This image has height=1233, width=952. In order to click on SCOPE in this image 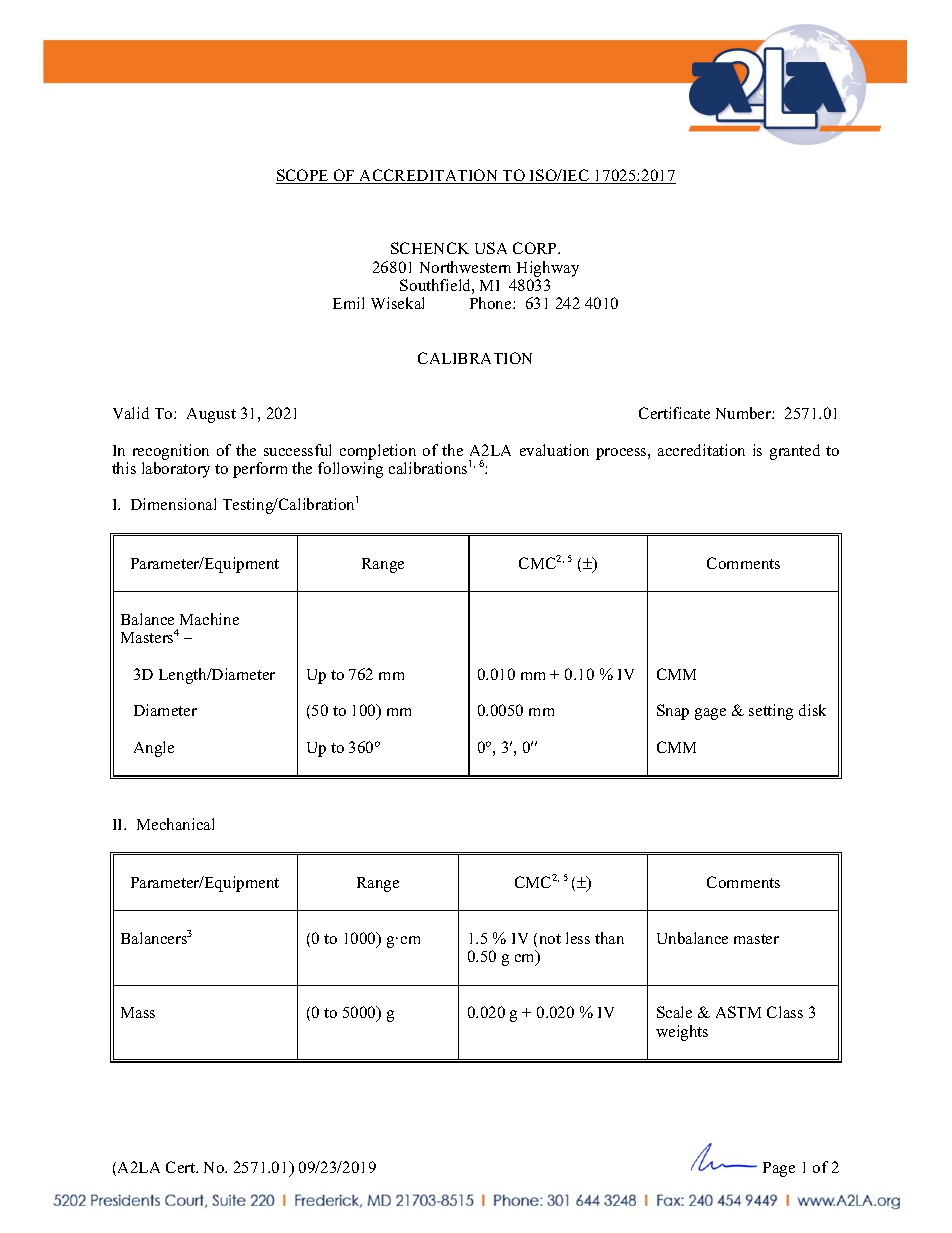, I will do `click(303, 176)`.
